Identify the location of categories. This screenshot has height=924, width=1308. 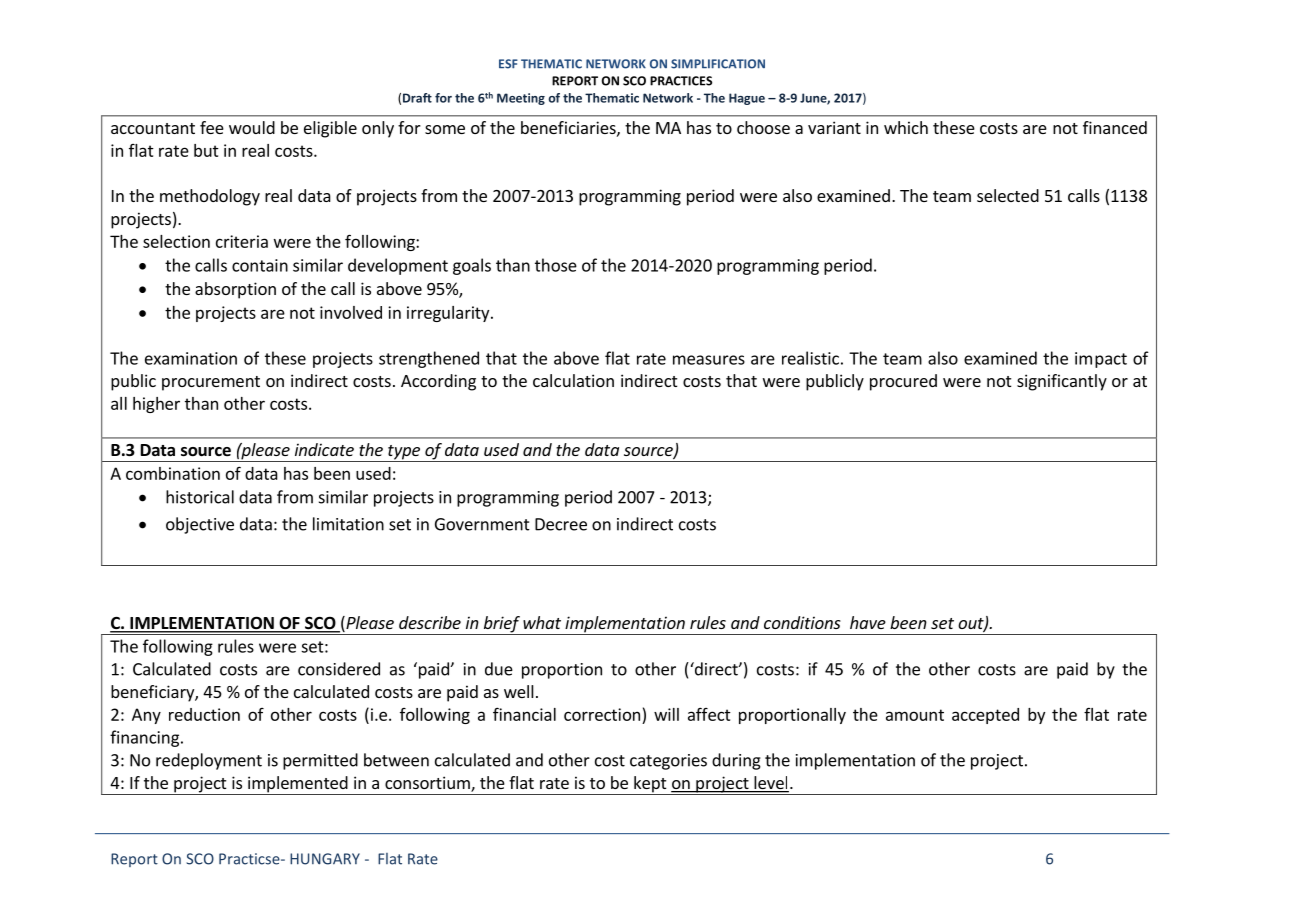
(668, 762).
